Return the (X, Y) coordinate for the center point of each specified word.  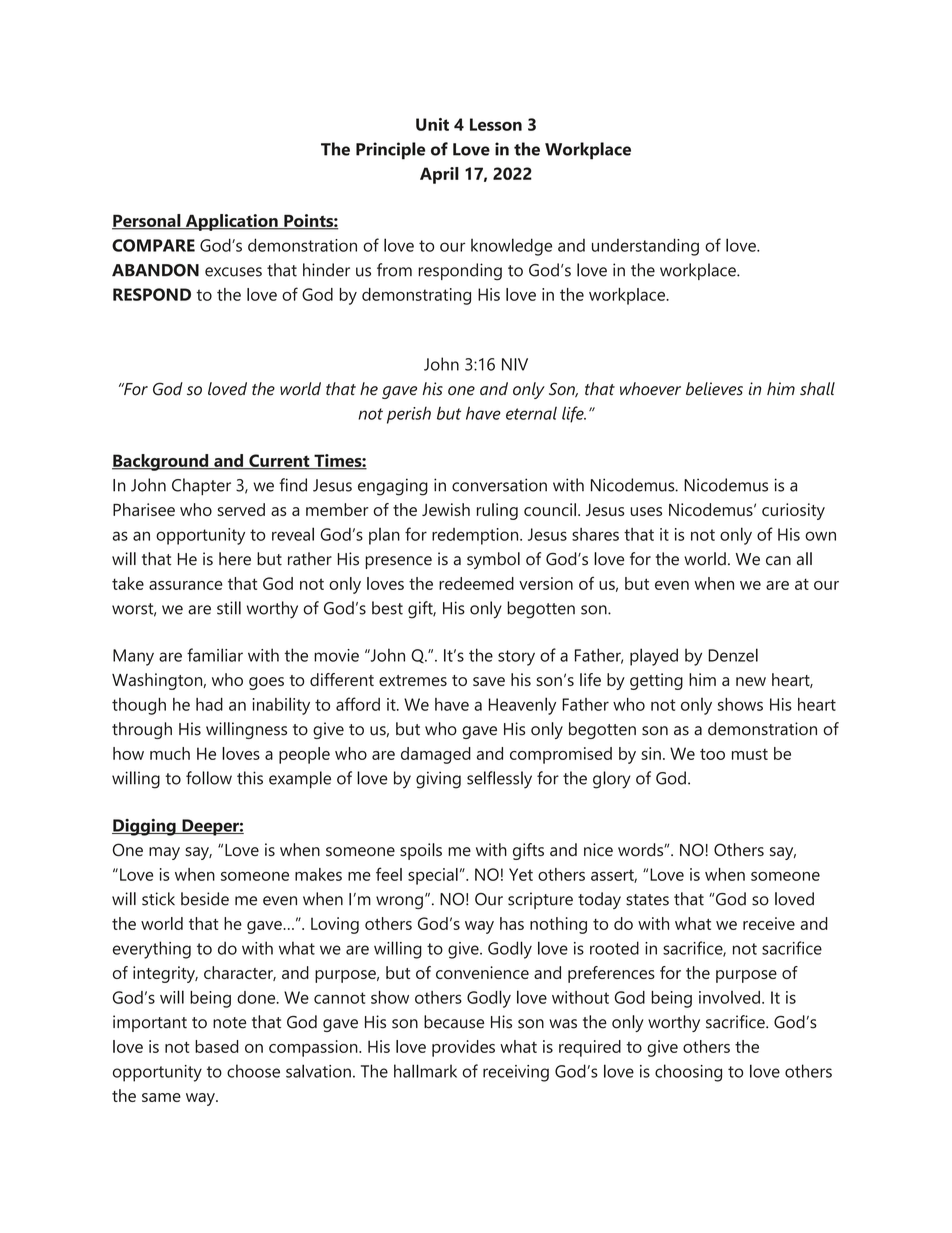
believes (714, 389)
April (439, 175)
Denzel (733, 655)
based (217, 1046)
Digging (145, 827)
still (229, 608)
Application (231, 222)
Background (161, 462)
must (750, 754)
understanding (645, 247)
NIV (515, 364)
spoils (421, 851)
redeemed (476, 583)
